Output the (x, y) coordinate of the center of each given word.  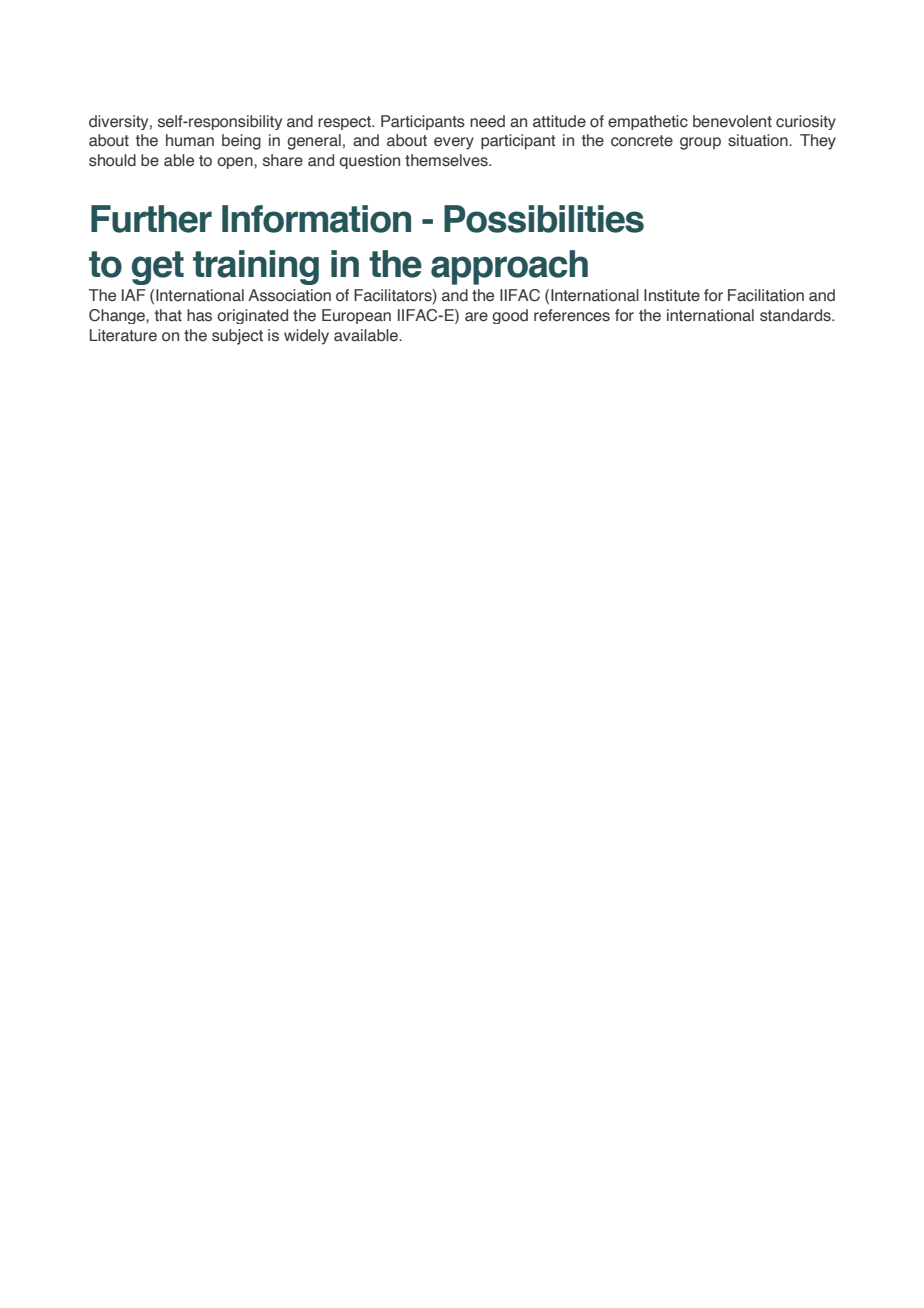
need (487, 121)
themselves (447, 160)
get (158, 268)
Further (151, 219)
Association (289, 295)
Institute (672, 295)
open (236, 163)
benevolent (732, 121)
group (700, 143)
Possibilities (544, 219)
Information (316, 219)
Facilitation (766, 295)
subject (237, 337)
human (190, 140)
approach (509, 267)
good (510, 316)
